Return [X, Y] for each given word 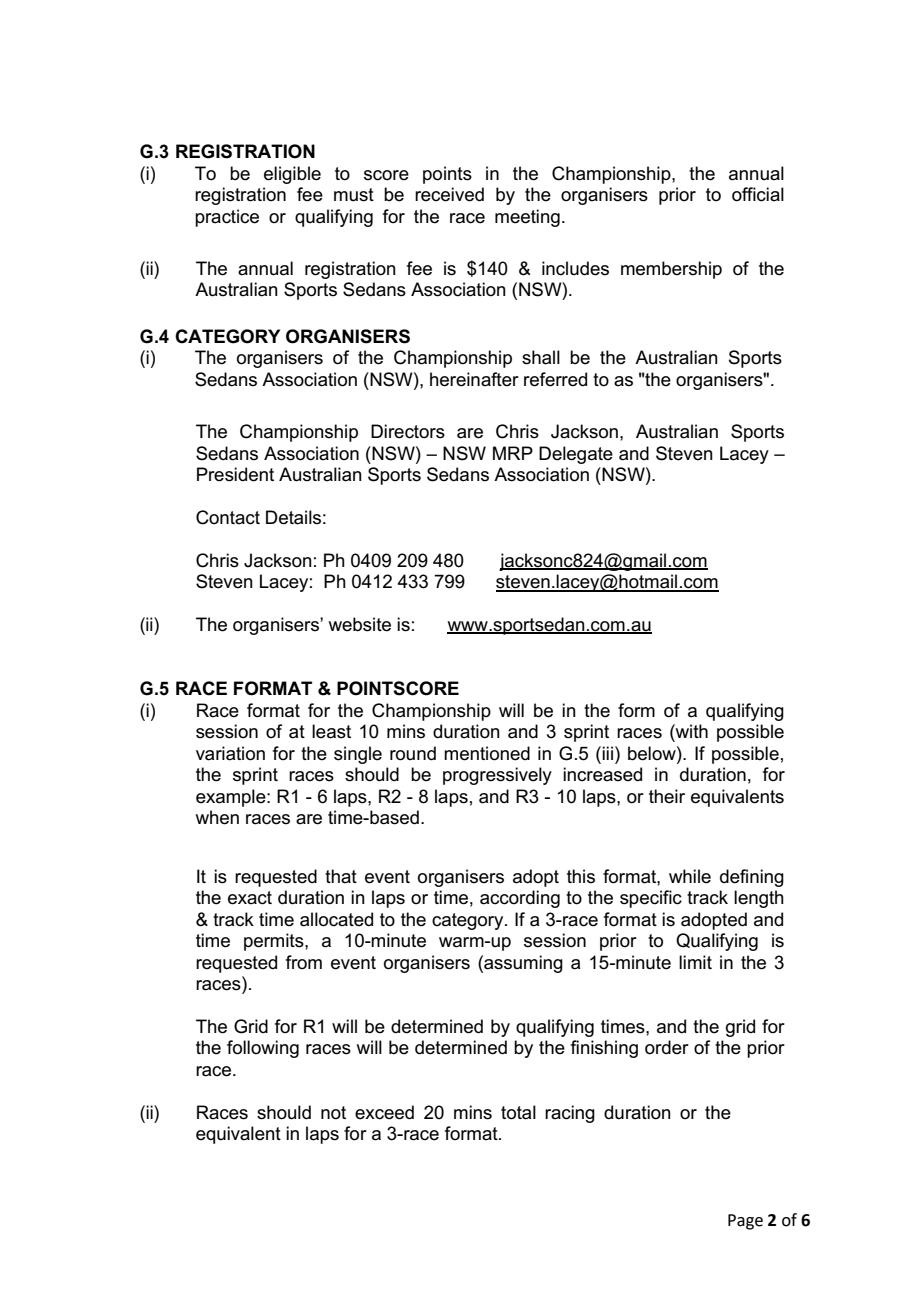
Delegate [576, 455]
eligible [292, 175]
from [304, 962]
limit [695, 962]
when [217, 817]
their [667, 796]
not [333, 1113]
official [758, 194]
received [449, 194]
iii [607, 753]
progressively [497, 776]
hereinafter [474, 379]
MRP [513, 453]
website [360, 624]
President [235, 474]
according [520, 899]
